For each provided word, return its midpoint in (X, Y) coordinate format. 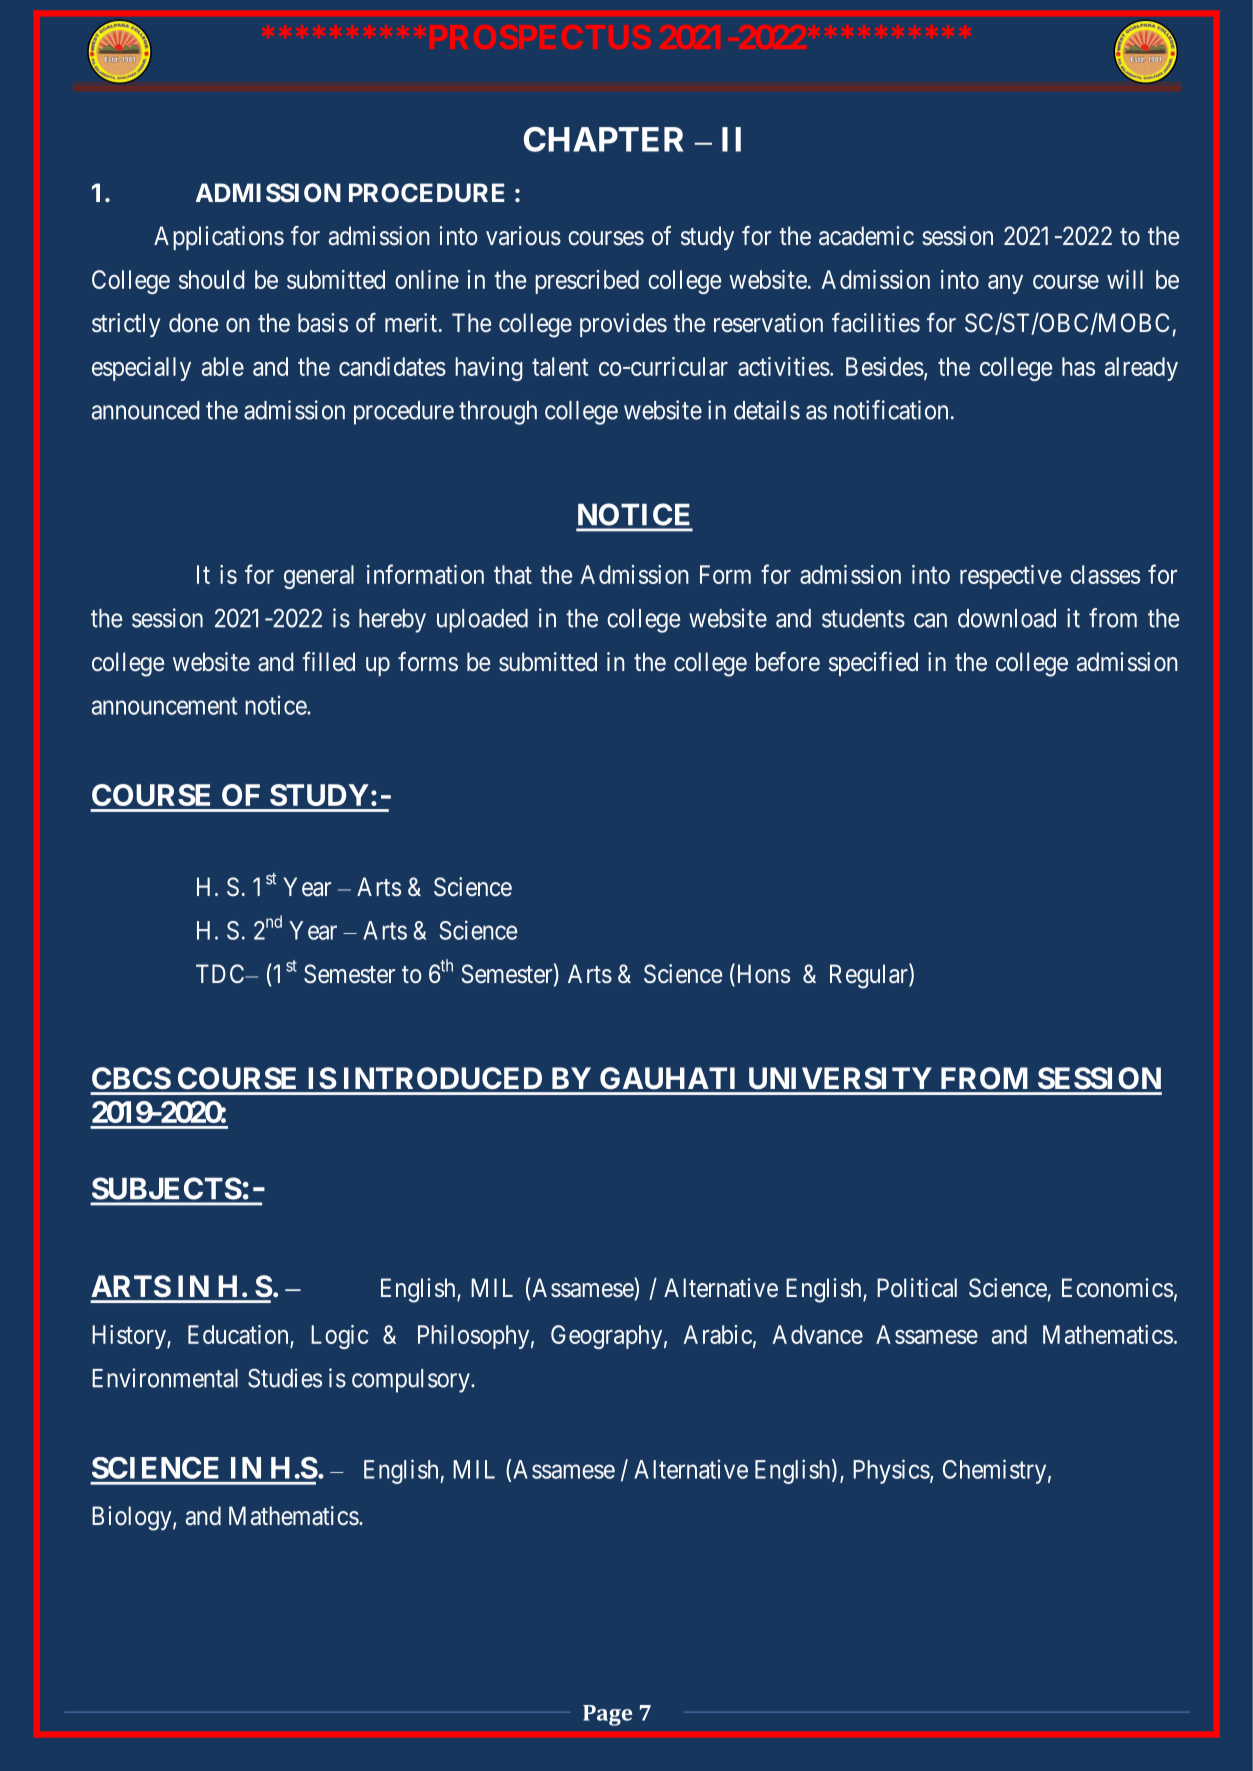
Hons (762, 975)
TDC (221, 973)
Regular (870, 976)
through (498, 413)
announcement (164, 706)
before (788, 662)
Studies (285, 1378)
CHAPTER (603, 139)
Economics (1117, 1288)
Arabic (718, 1334)
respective (1011, 577)
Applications (219, 238)
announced (146, 410)
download (1007, 618)
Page (607, 1715)
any (1005, 284)
